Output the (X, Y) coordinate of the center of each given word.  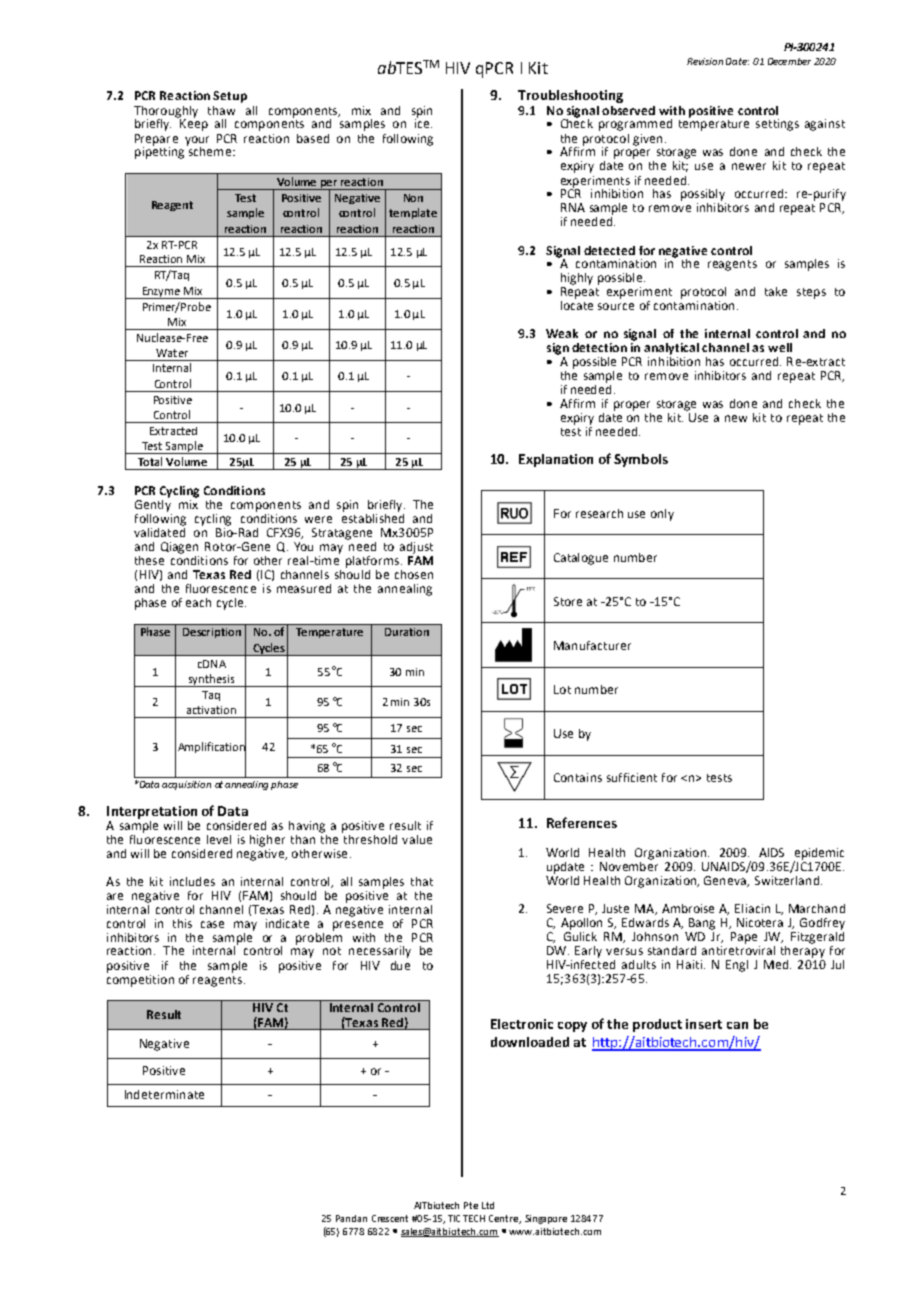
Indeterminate (164, 1094)
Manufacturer (592, 645)
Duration (407, 632)
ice (423, 122)
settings (777, 125)
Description (212, 633)
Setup (230, 97)
